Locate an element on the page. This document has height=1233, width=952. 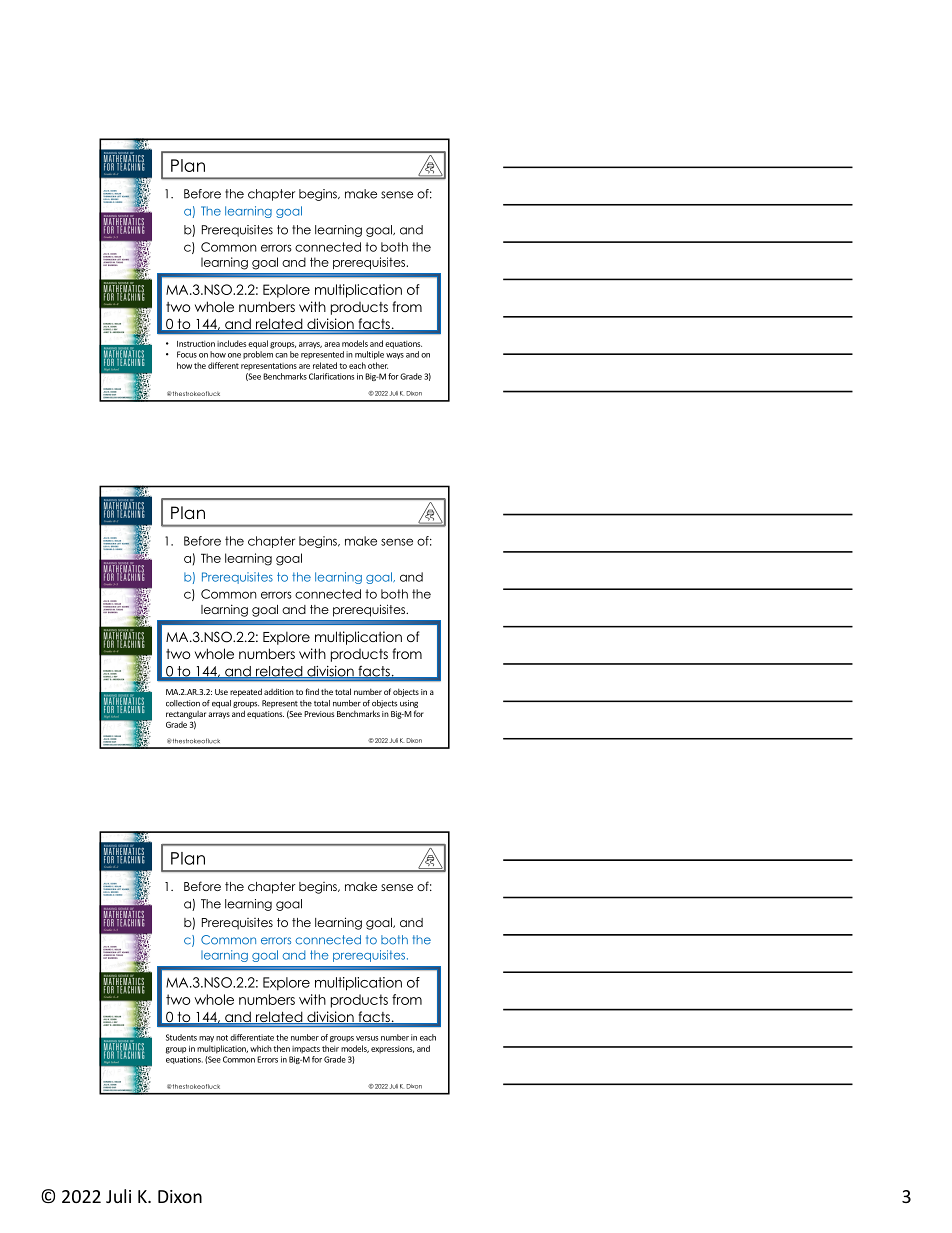
find is located at coordinates (312, 691).
